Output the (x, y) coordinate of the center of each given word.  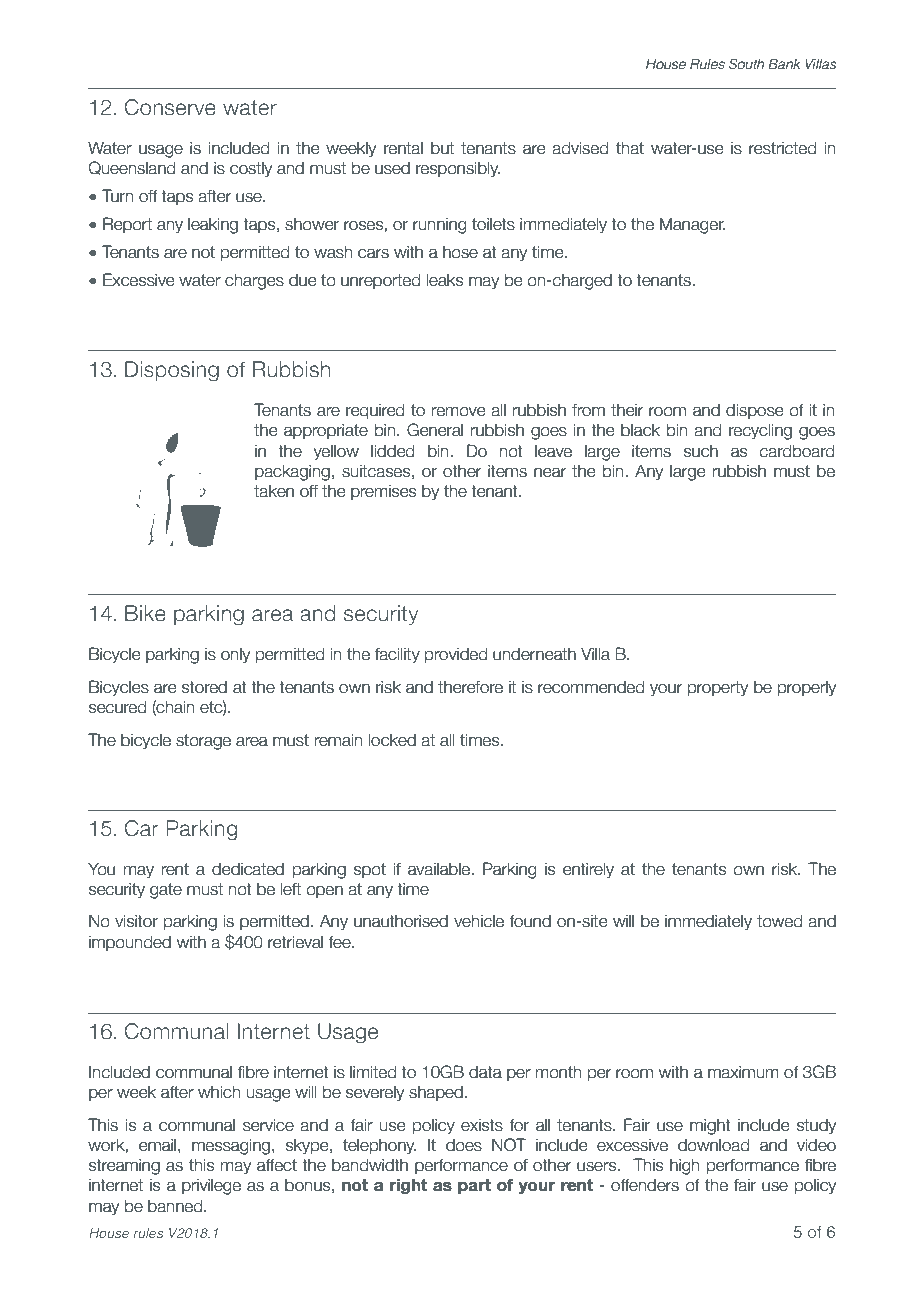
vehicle (479, 921)
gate (166, 891)
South (746, 64)
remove (458, 412)
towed (780, 921)
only (235, 655)
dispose (754, 411)
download (714, 1145)
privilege (211, 1186)
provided (456, 655)
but (442, 148)
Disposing (172, 371)
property (718, 688)
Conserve (170, 107)
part (474, 1187)
